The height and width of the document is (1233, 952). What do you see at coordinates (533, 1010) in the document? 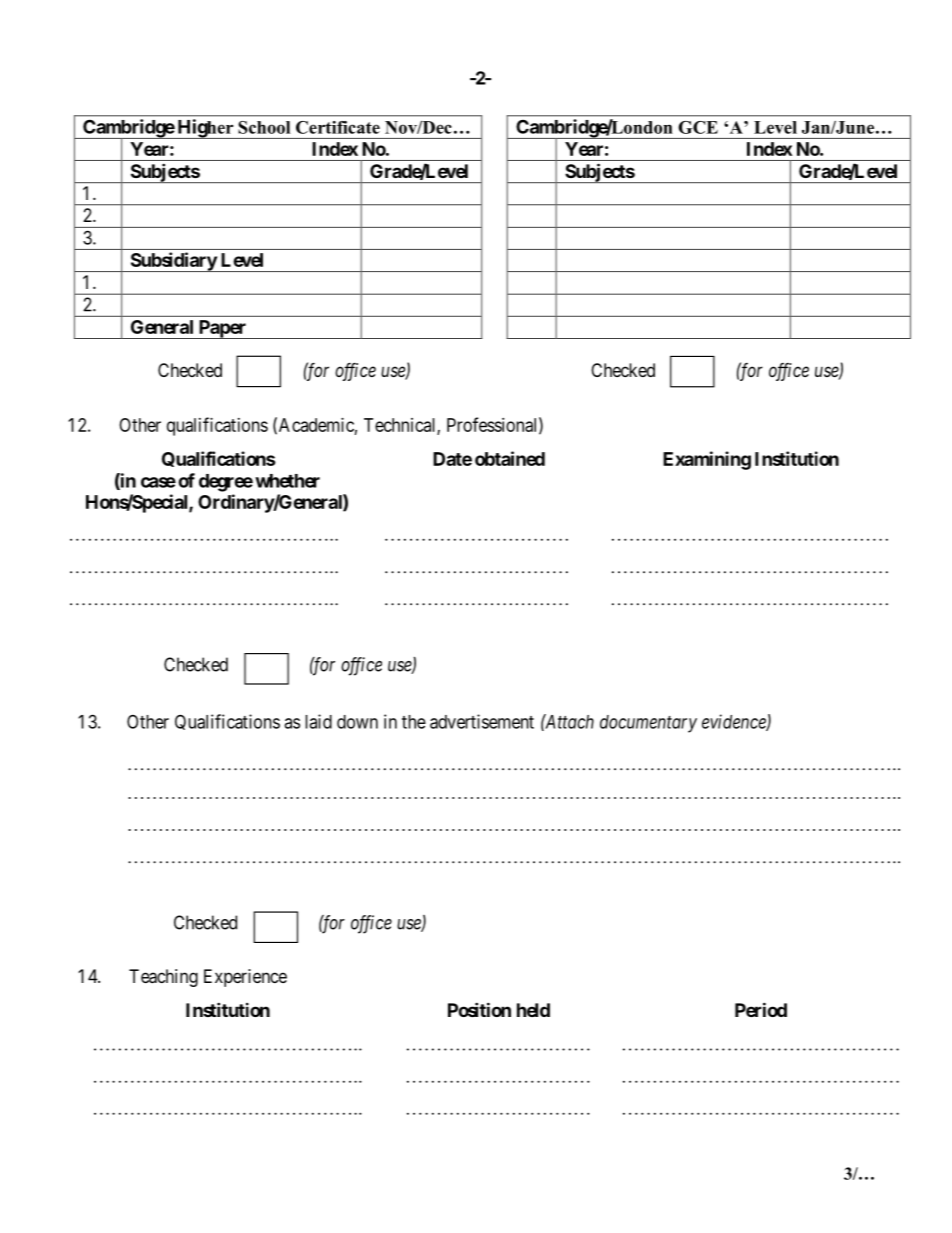
I see `held` at bounding box center [533, 1010].
